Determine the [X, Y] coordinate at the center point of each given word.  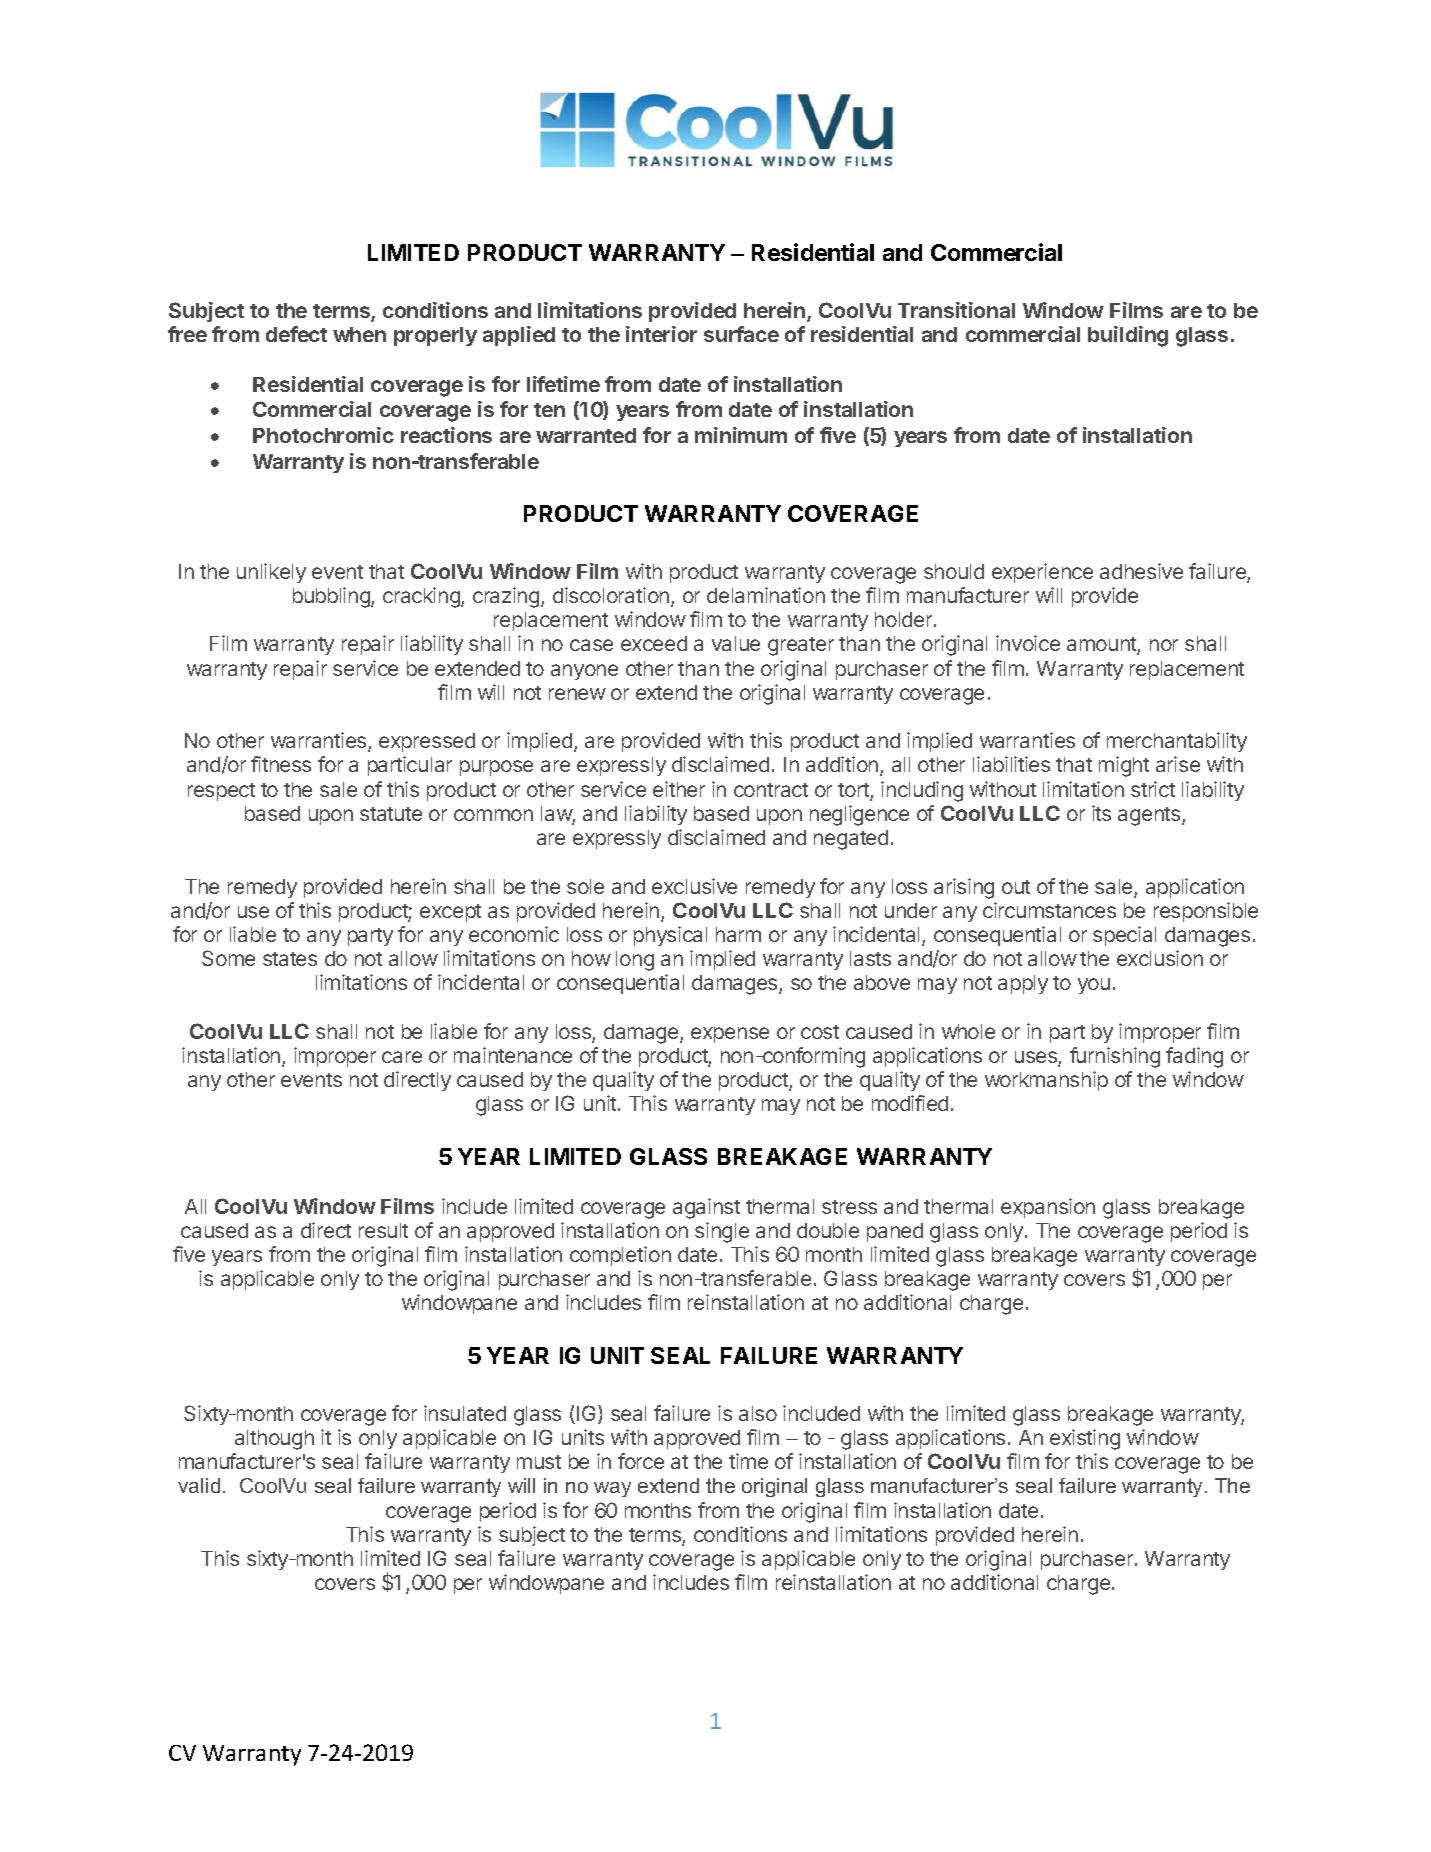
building [1128, 336]
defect [296, 334]
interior [661, 334]
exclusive [694, 886]
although [274, 1440]
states [290, 959]
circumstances [1049, 910]
